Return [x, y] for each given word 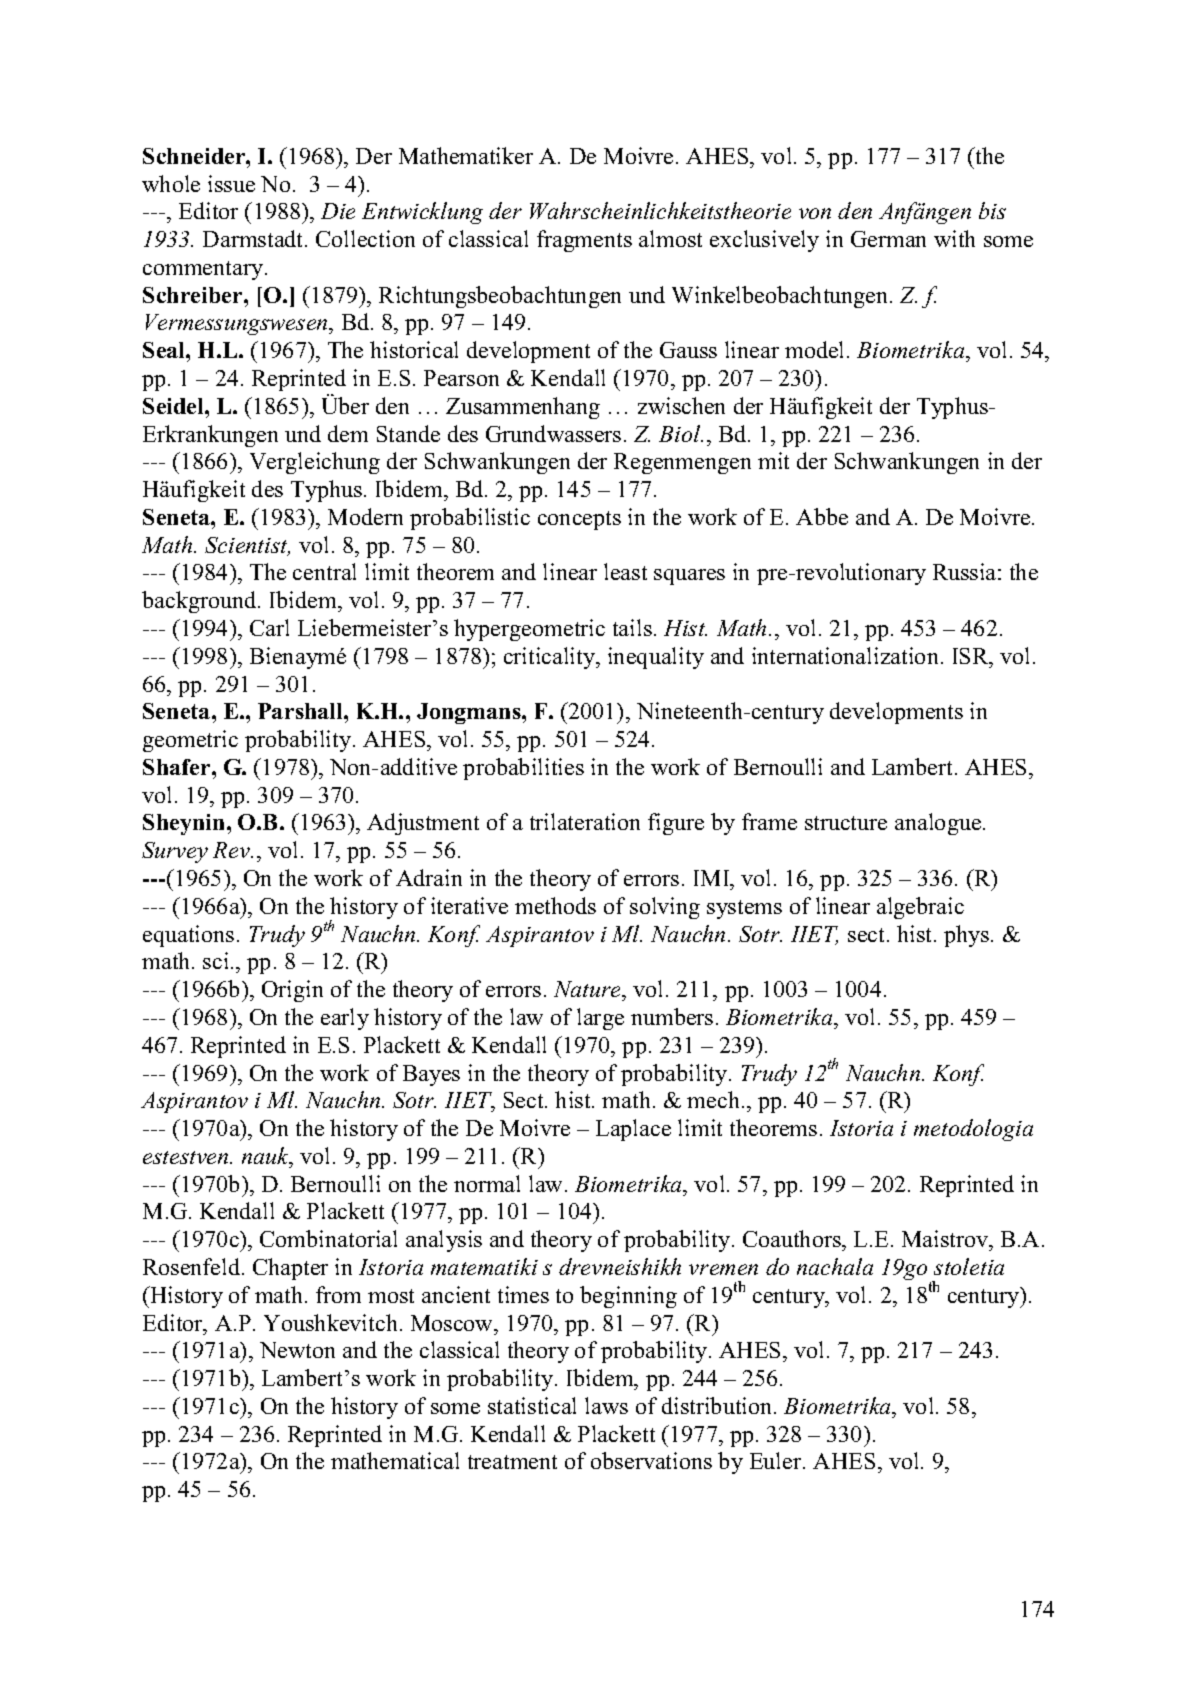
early [345, 1019]
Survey [175, 852]
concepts [579, 520]
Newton [297, 1350]
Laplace [633, 1130]
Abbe [822, 516]
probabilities [523, 769]
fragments [584, 241]
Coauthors [793, 1240]
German [888, 239]
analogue [939, 824]
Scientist [247, 546]
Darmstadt [254, 238]
